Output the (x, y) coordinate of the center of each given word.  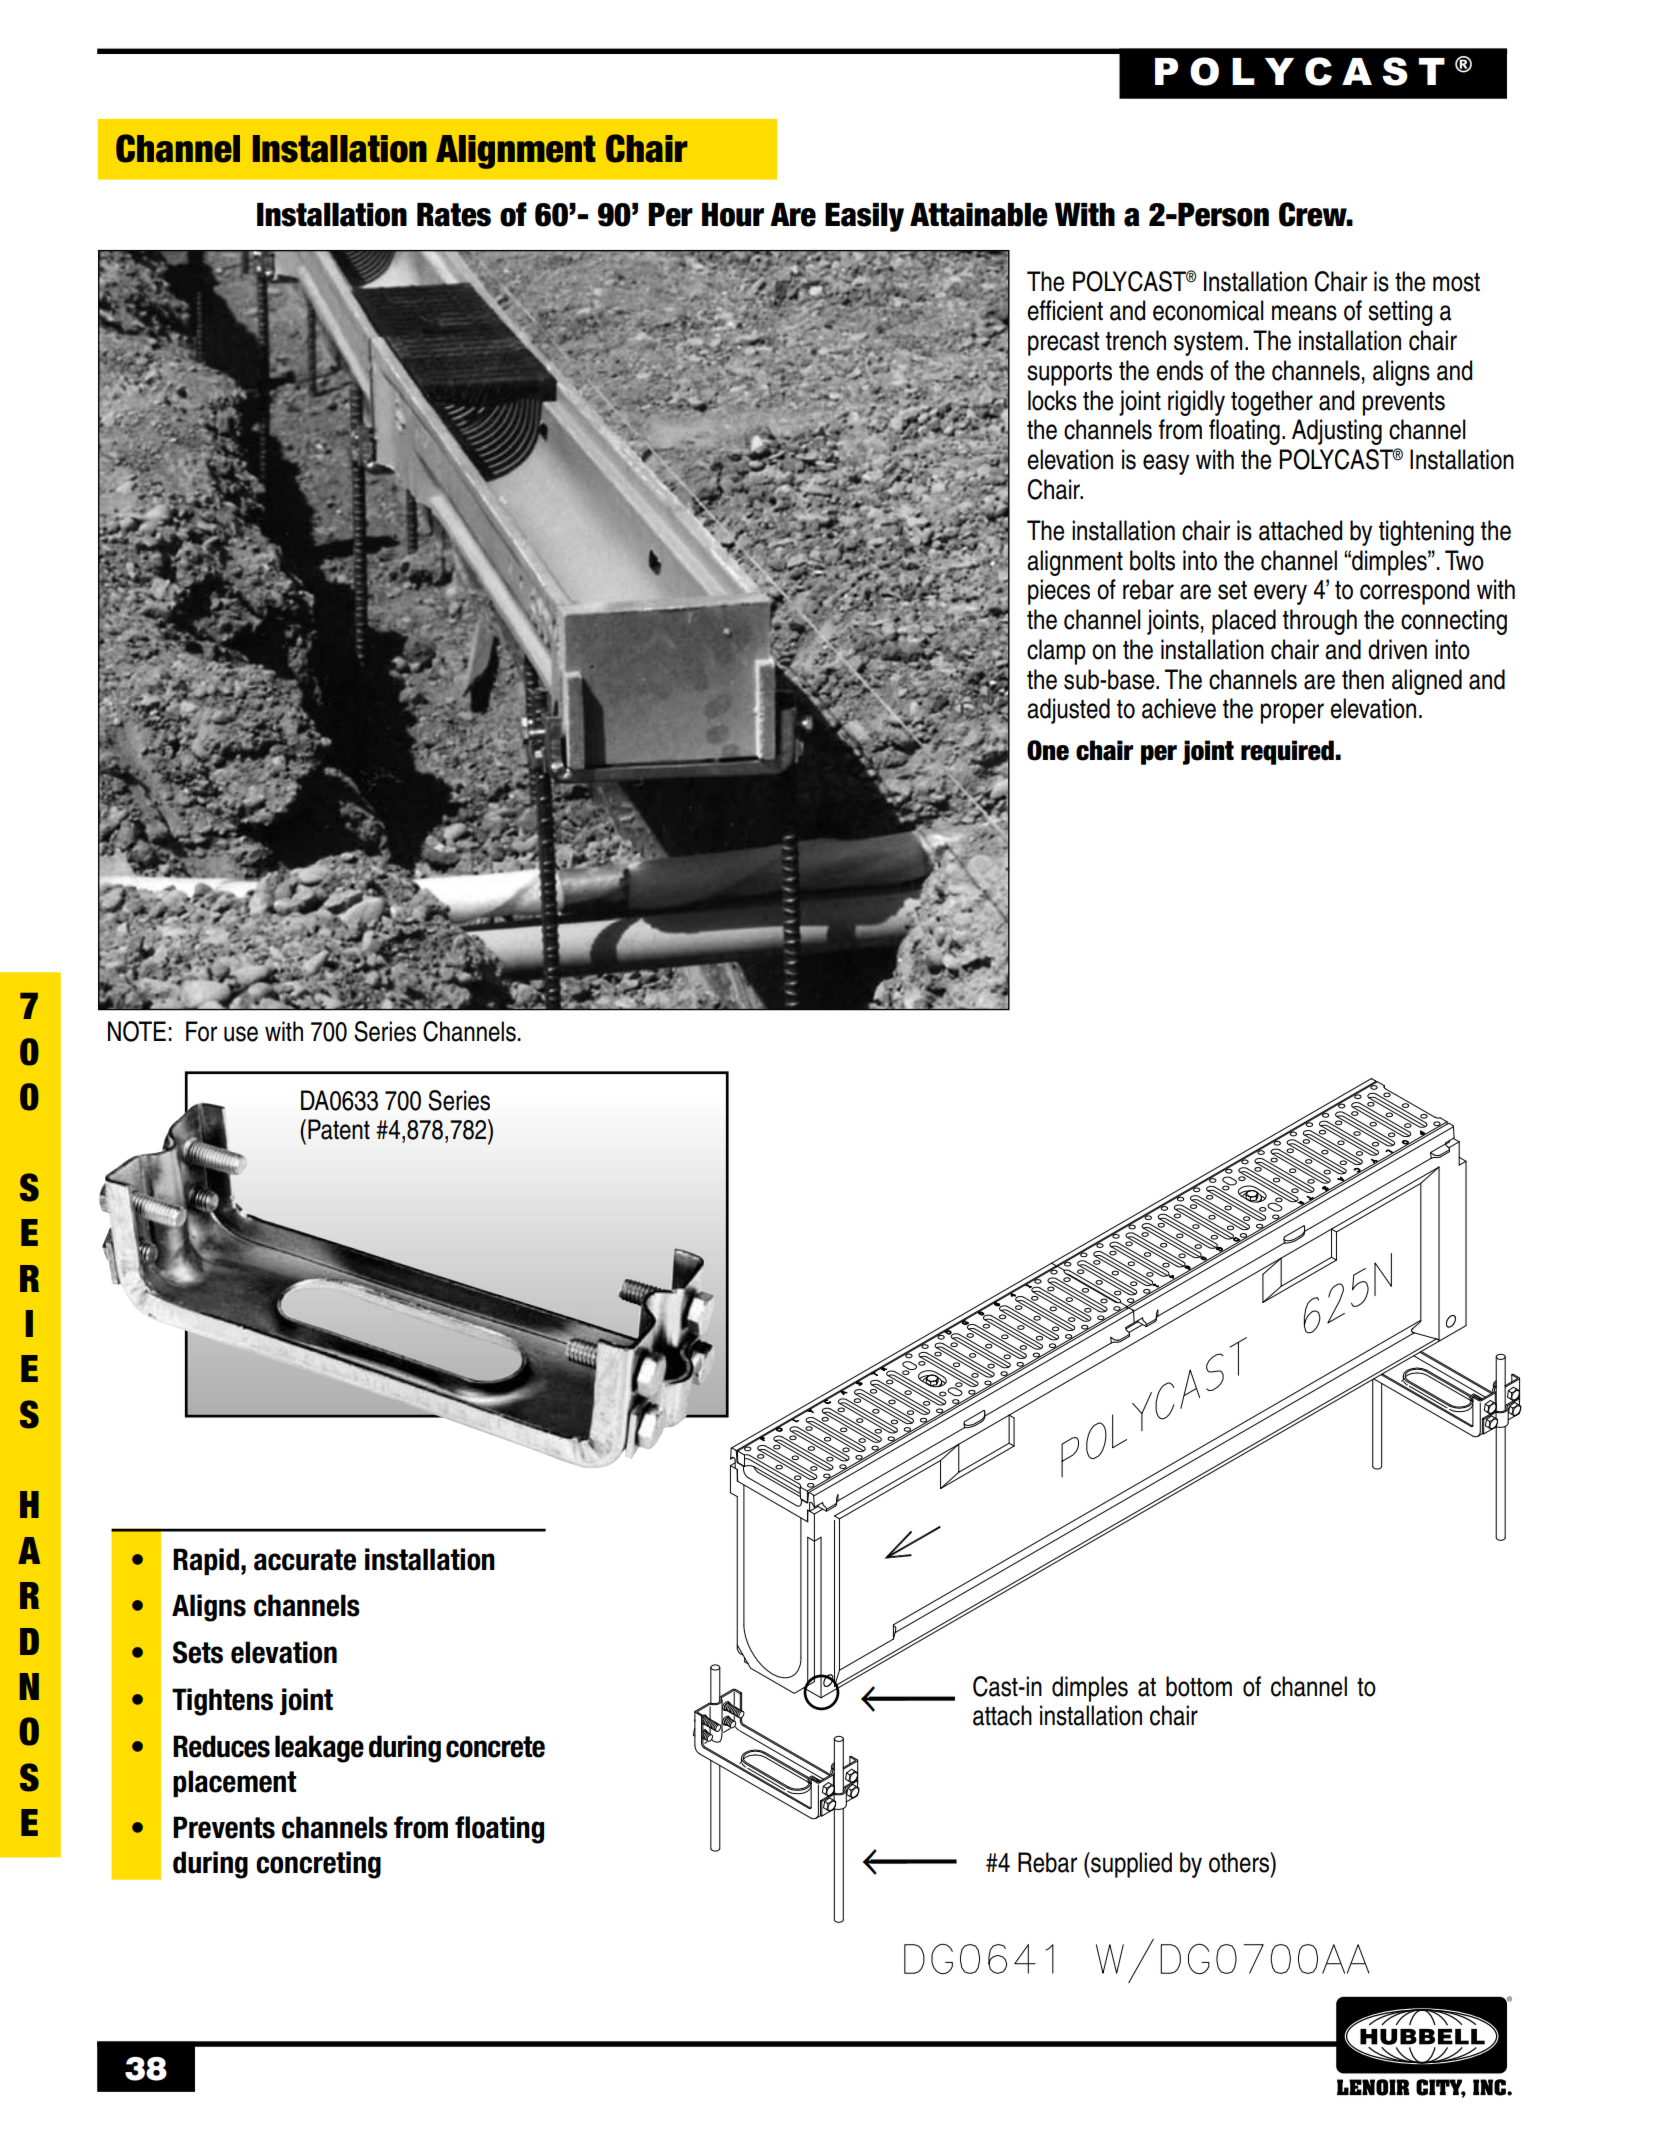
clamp (1056, 652)
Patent (339, 1129)
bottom (1199, 1686)
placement (234, 1783)
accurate (305, 1560)
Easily (864, 217)
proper (1292, 713)
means (1304, 313)
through (1320, 622)
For (201, 1031)
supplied (1130, 1865)
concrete (495, 1747)
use (241, 1034)
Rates (454, 215)
